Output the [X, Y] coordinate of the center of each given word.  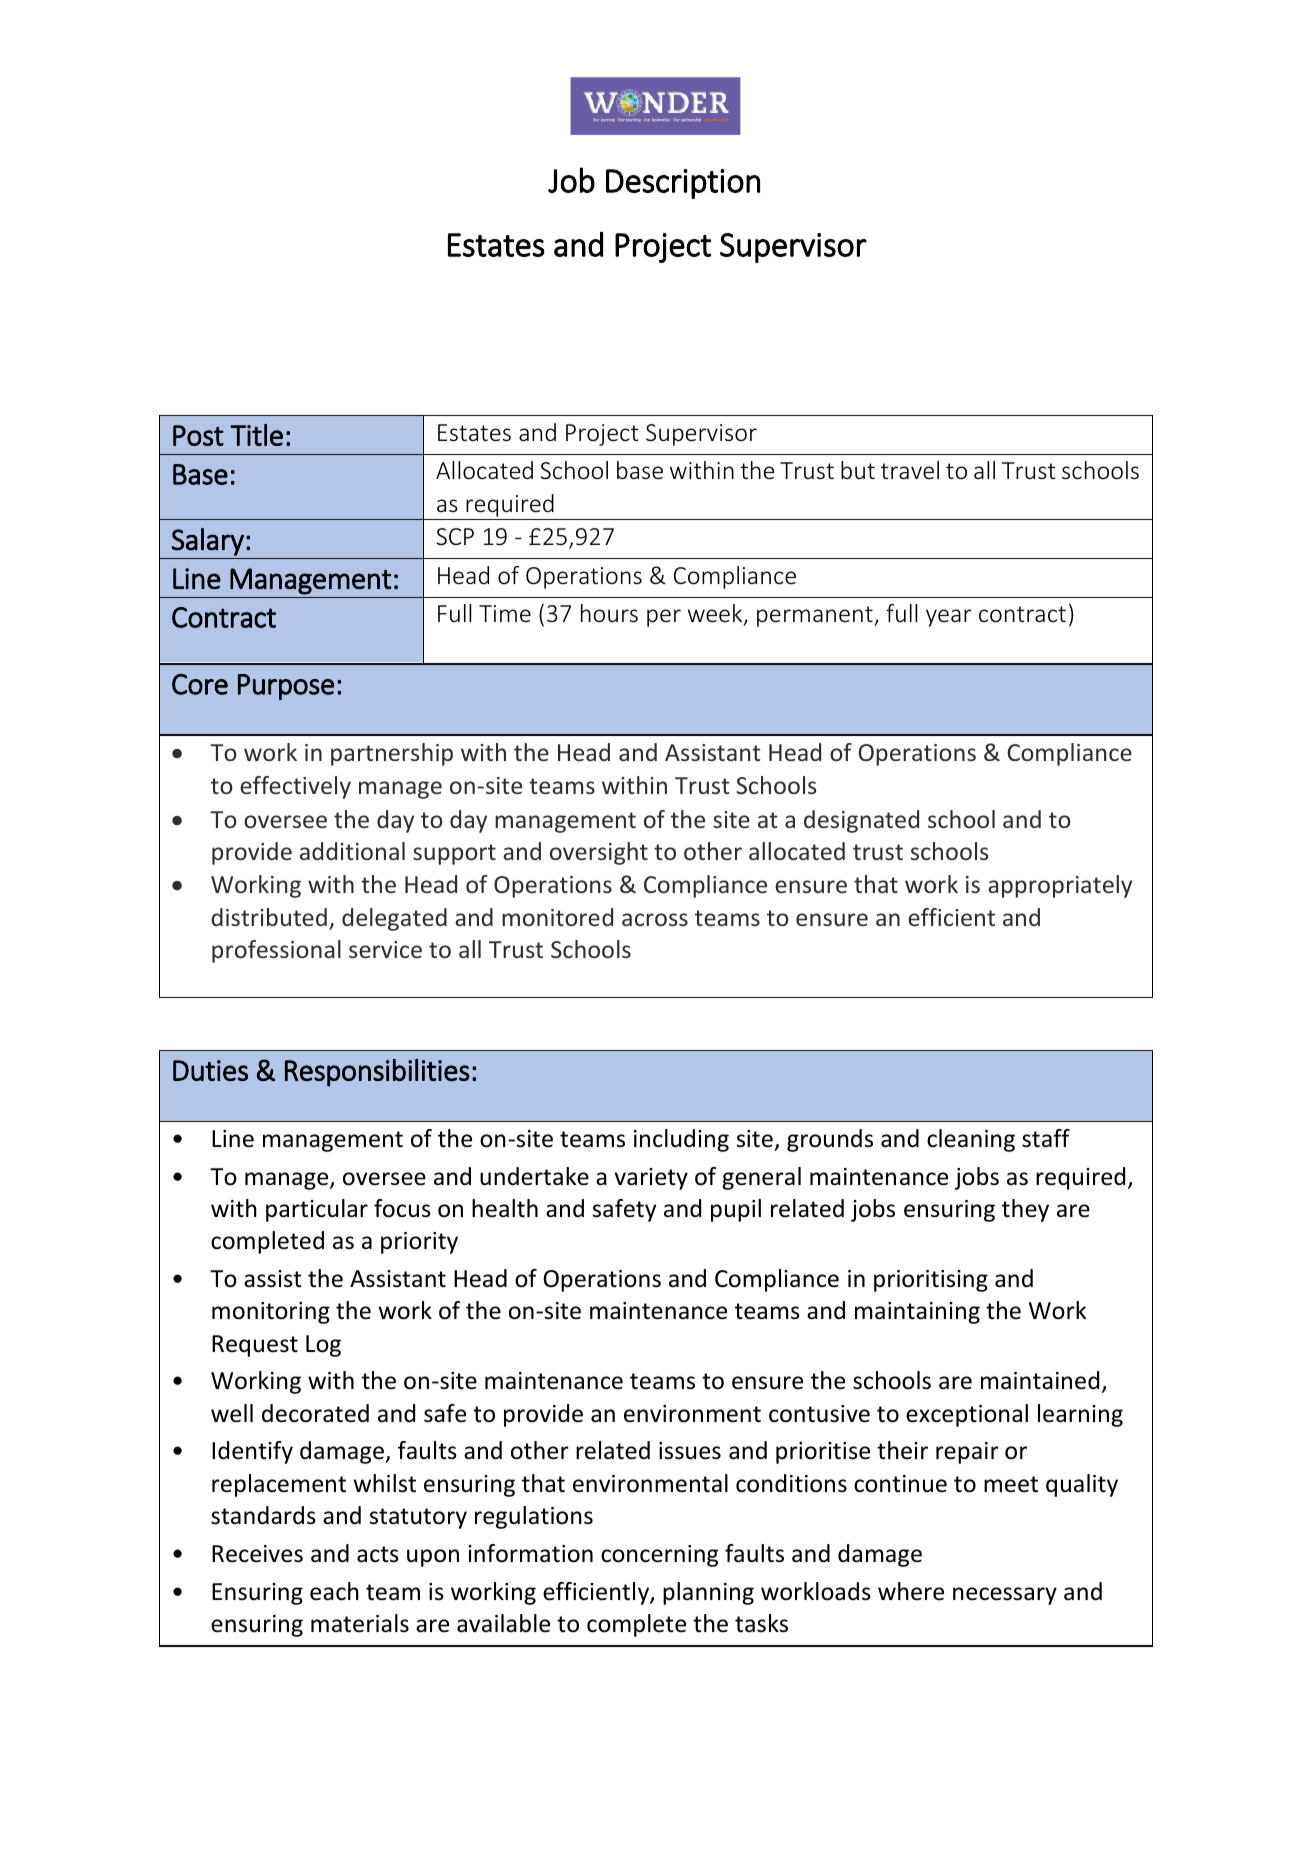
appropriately [1060, 886]
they [1025, 1210]
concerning [659, 1556]
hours [609, 613]
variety [651, 1179]
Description [683, 184]
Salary [208, 542]
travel [910, 470]
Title [256, 435]
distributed [269, 917]
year [948, 618]
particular [317, 1210]
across [655, 919]
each [334, 1591]
